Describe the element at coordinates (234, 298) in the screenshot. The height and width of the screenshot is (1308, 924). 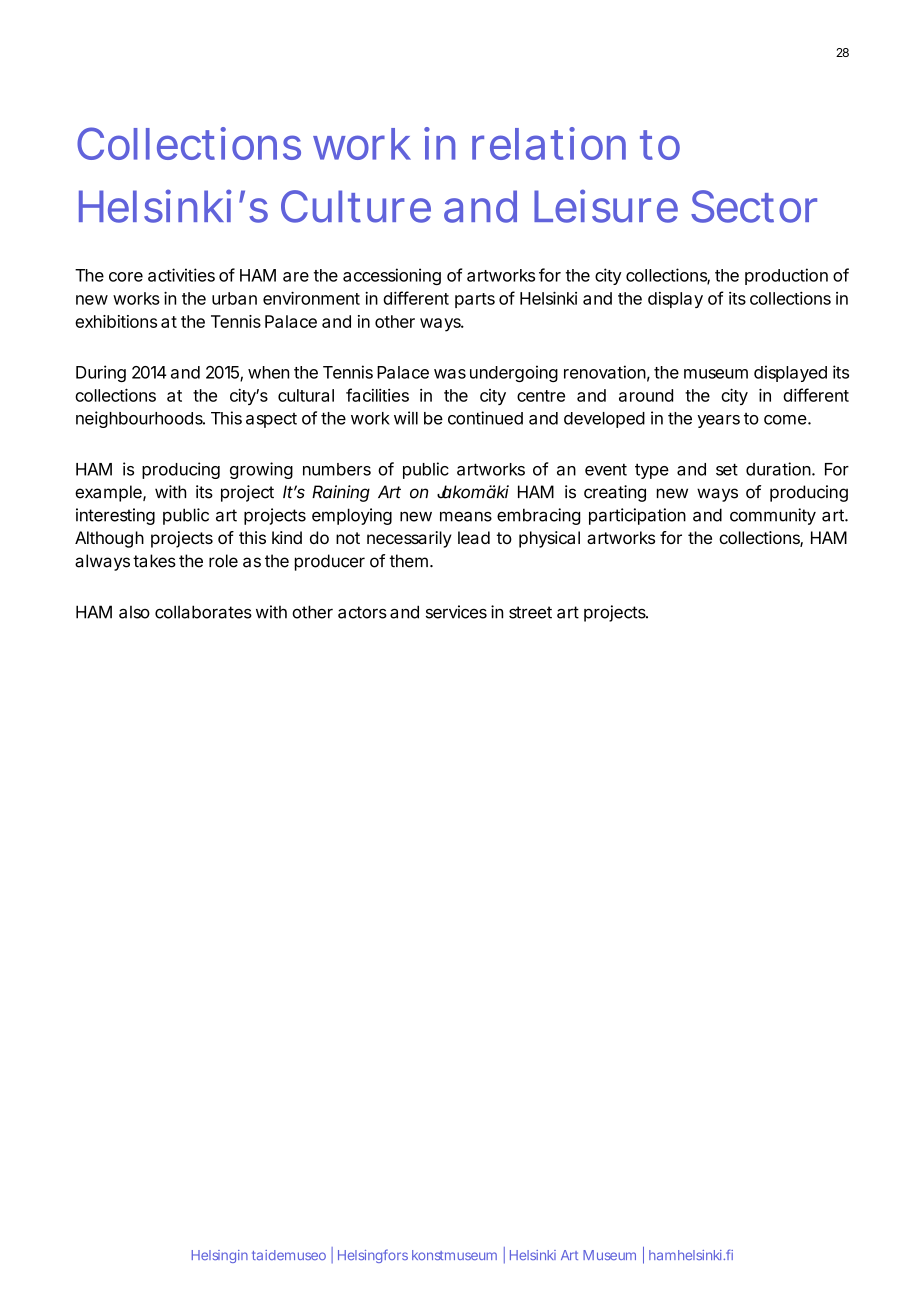
I see `urban` at that location.
